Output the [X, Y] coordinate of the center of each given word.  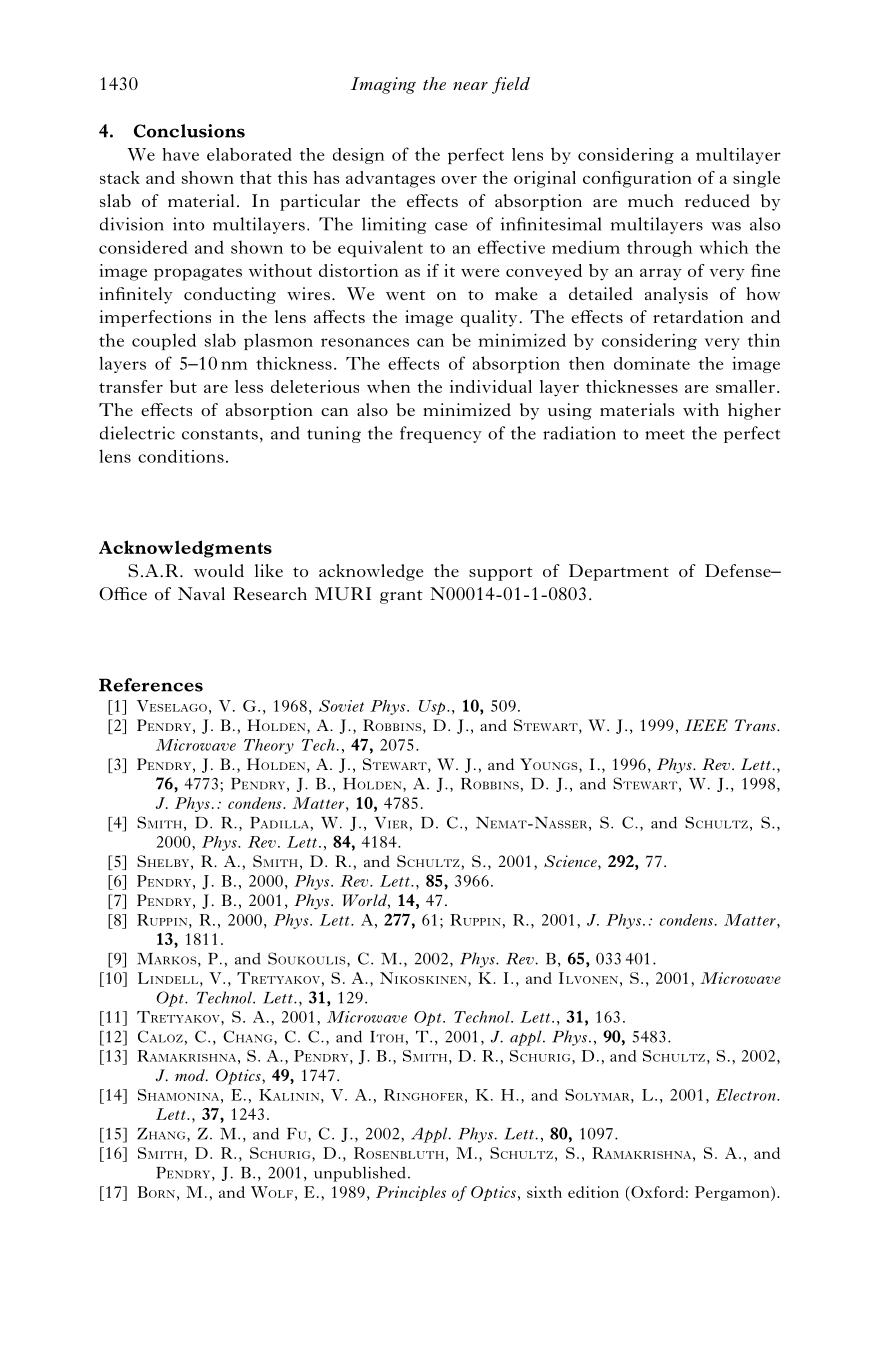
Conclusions [189, 131]
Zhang [162, 1135]
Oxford [656, 1192]
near [470, 86]
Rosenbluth [399, 1153]
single [756, 179]
